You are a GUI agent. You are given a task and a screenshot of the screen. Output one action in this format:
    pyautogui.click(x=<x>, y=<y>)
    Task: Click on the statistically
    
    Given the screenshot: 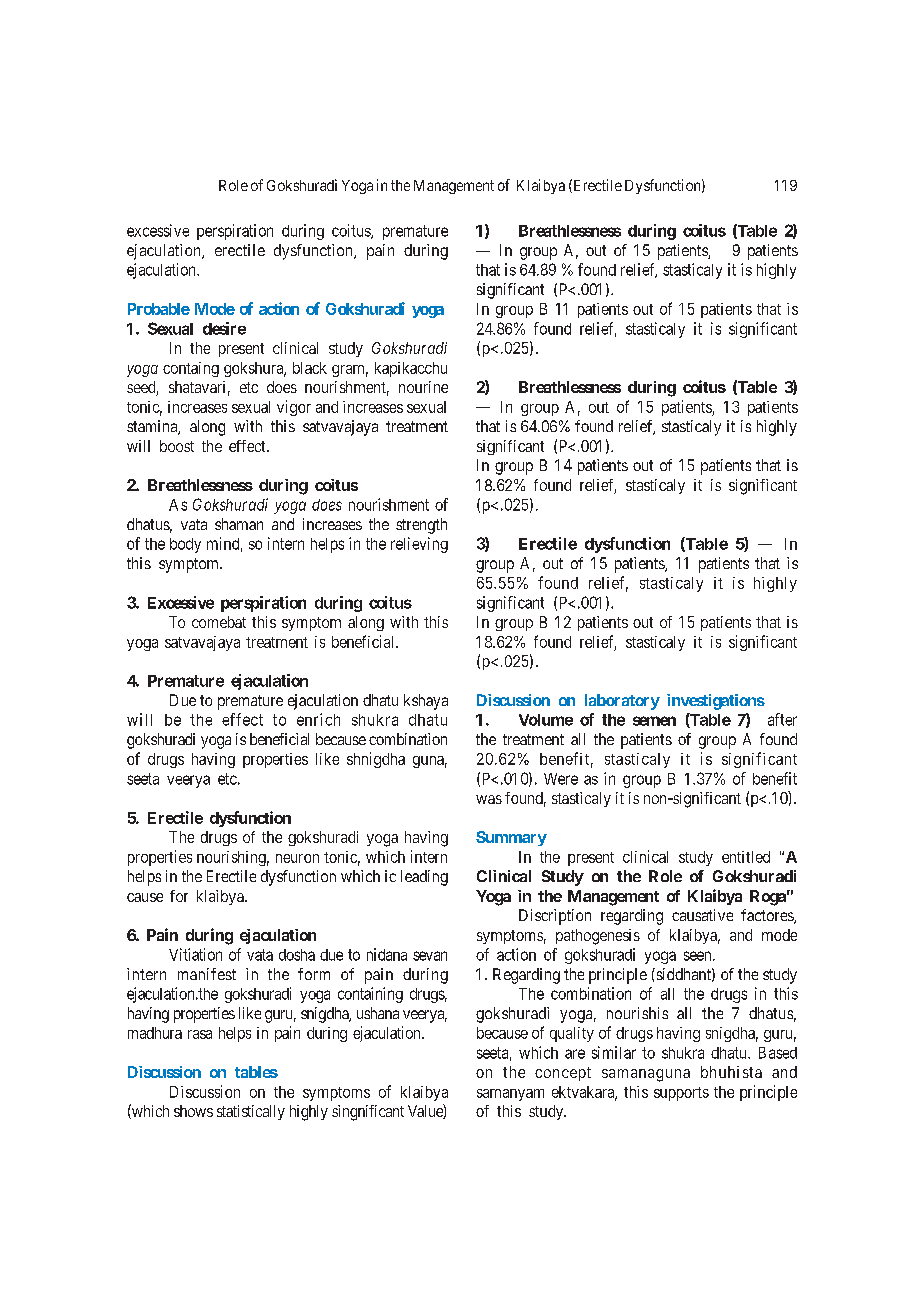 What is the action you would take?
    pyautogui.click(x=251, y=1112)
